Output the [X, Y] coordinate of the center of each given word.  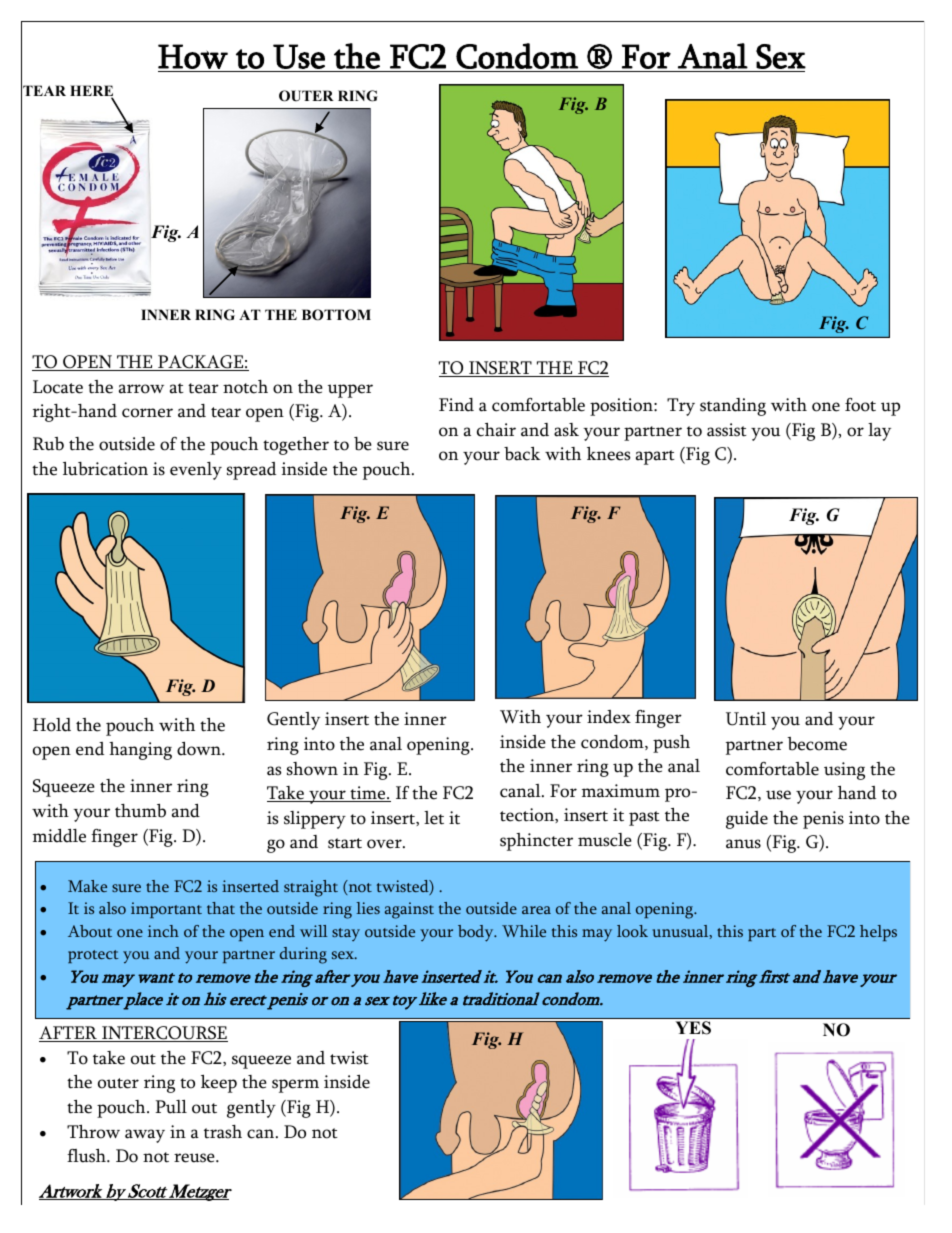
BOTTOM [336, 315]
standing [733, 407]
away [145, 1136]
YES [693, 1027]
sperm [295, 1086]
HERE [91, 91]
